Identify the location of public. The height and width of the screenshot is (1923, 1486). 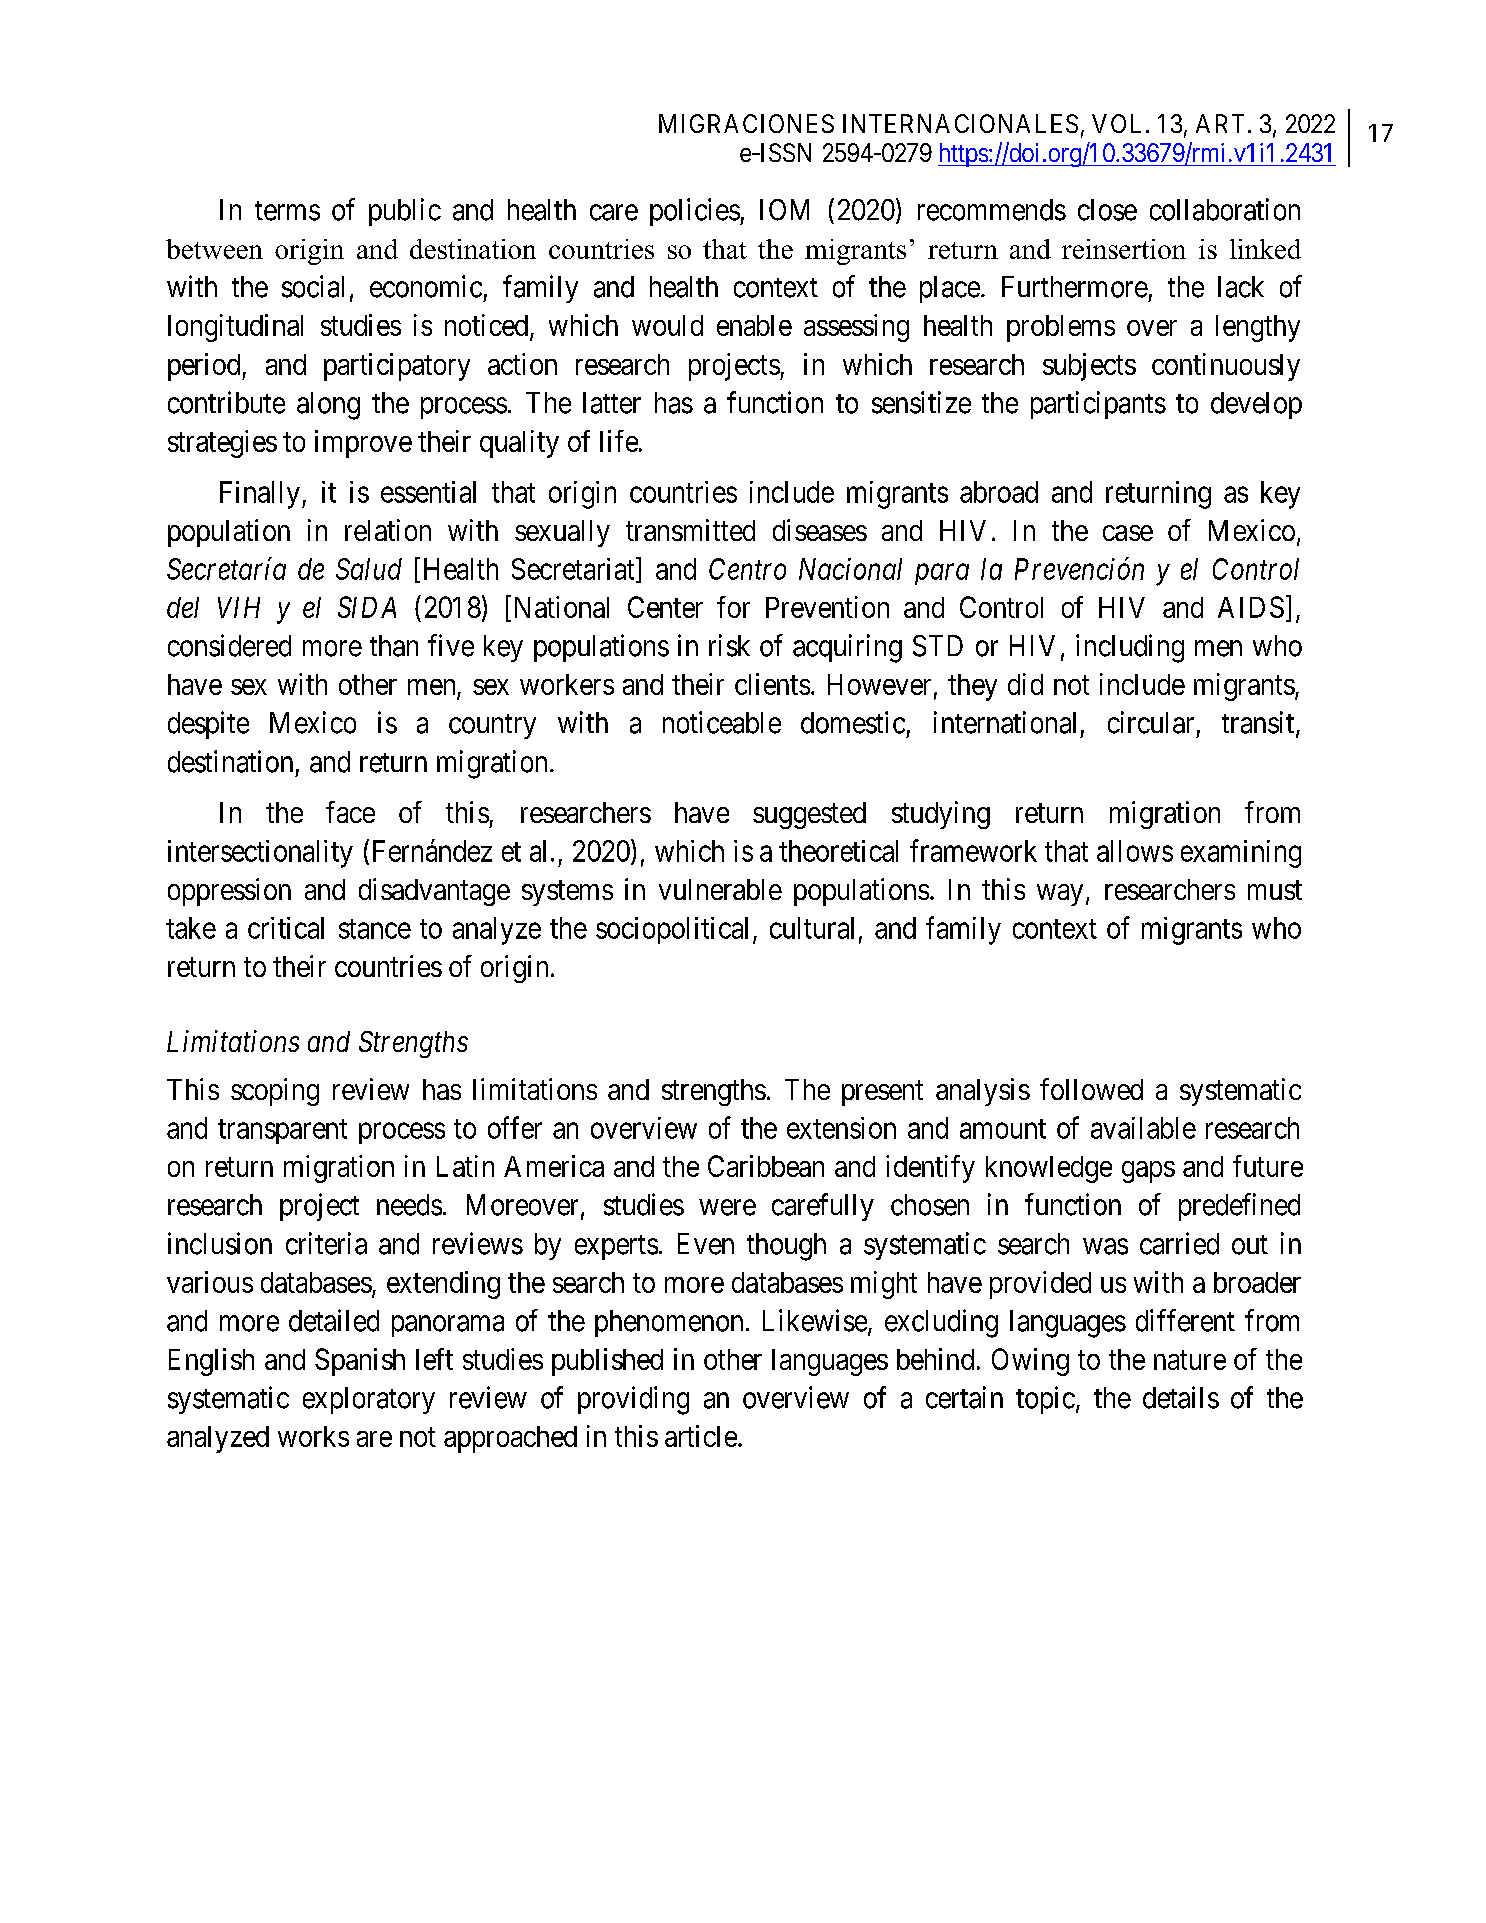
(405, 212).
